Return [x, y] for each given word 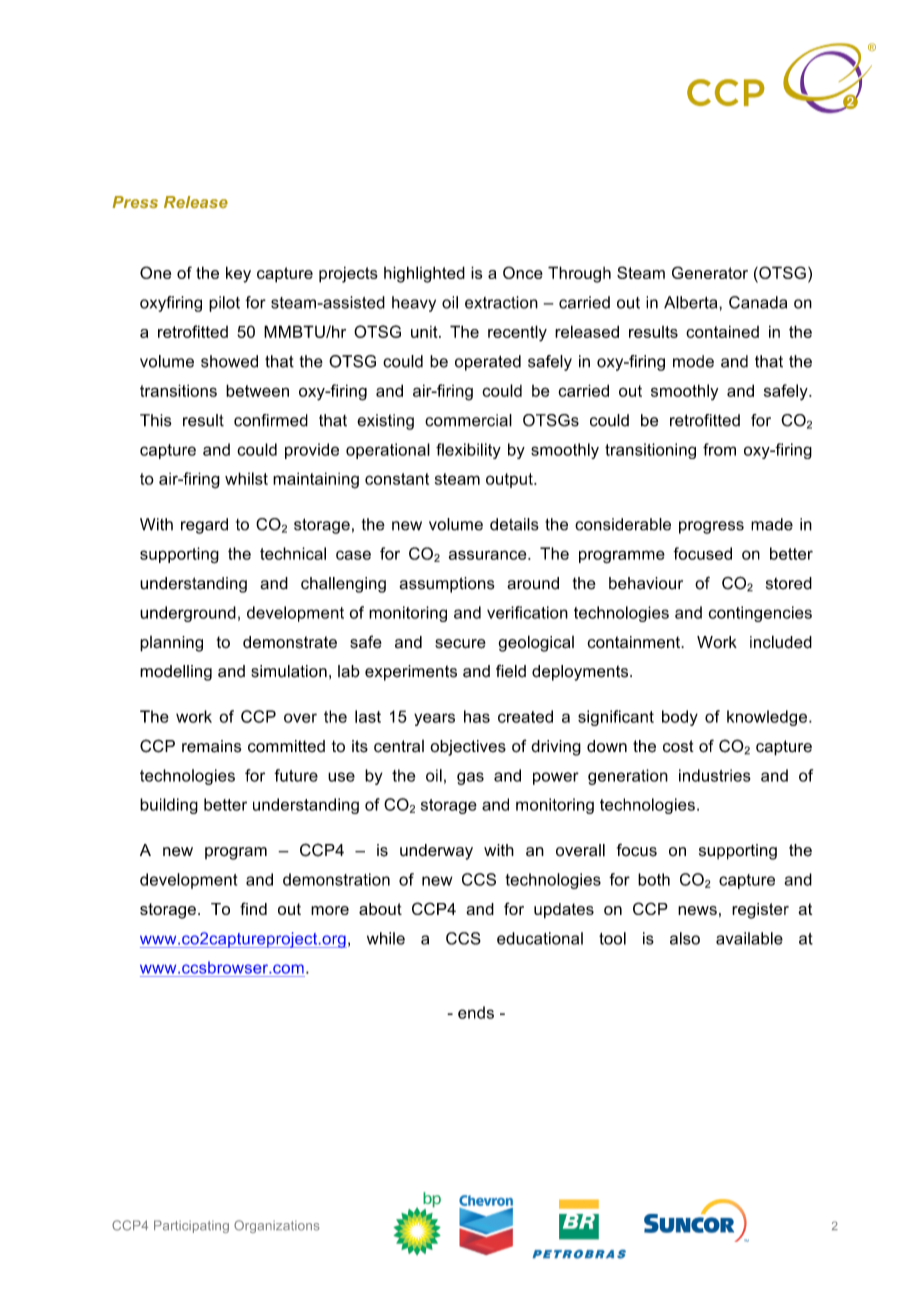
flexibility [468, 451]
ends [476, 1012]
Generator [710, 272]
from [719, 449]
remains [212, 746]
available [749, 938]
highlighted [424, 274]
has [477, 716]
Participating [191, 1226]
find [253, 908]
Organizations [277, 1226]
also [685, 938]
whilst [246, 478]
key [238, 274]
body [680, 718]
